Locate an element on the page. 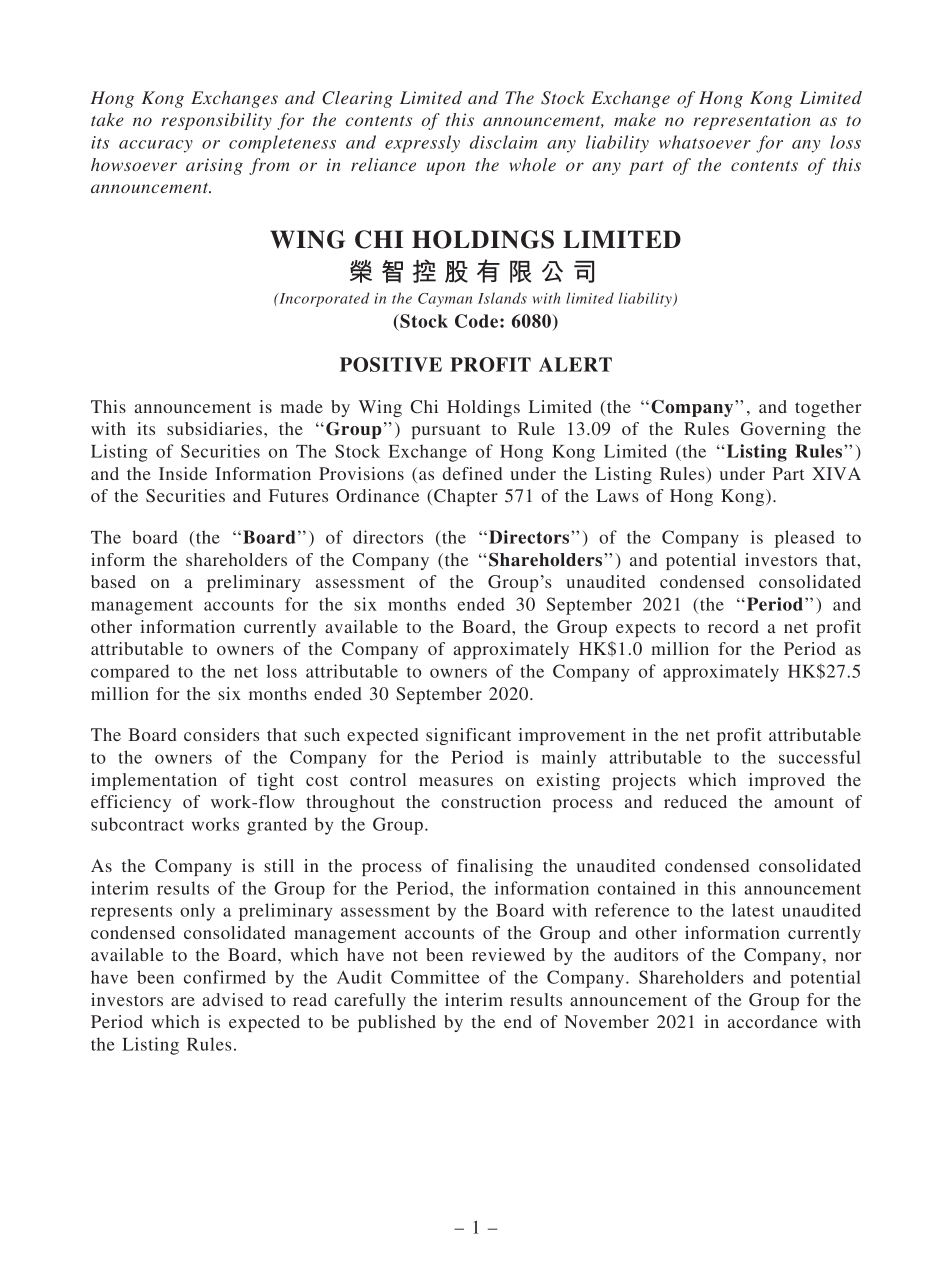 The image size is (952, 1270). together is located at coordinates (828, 408).
